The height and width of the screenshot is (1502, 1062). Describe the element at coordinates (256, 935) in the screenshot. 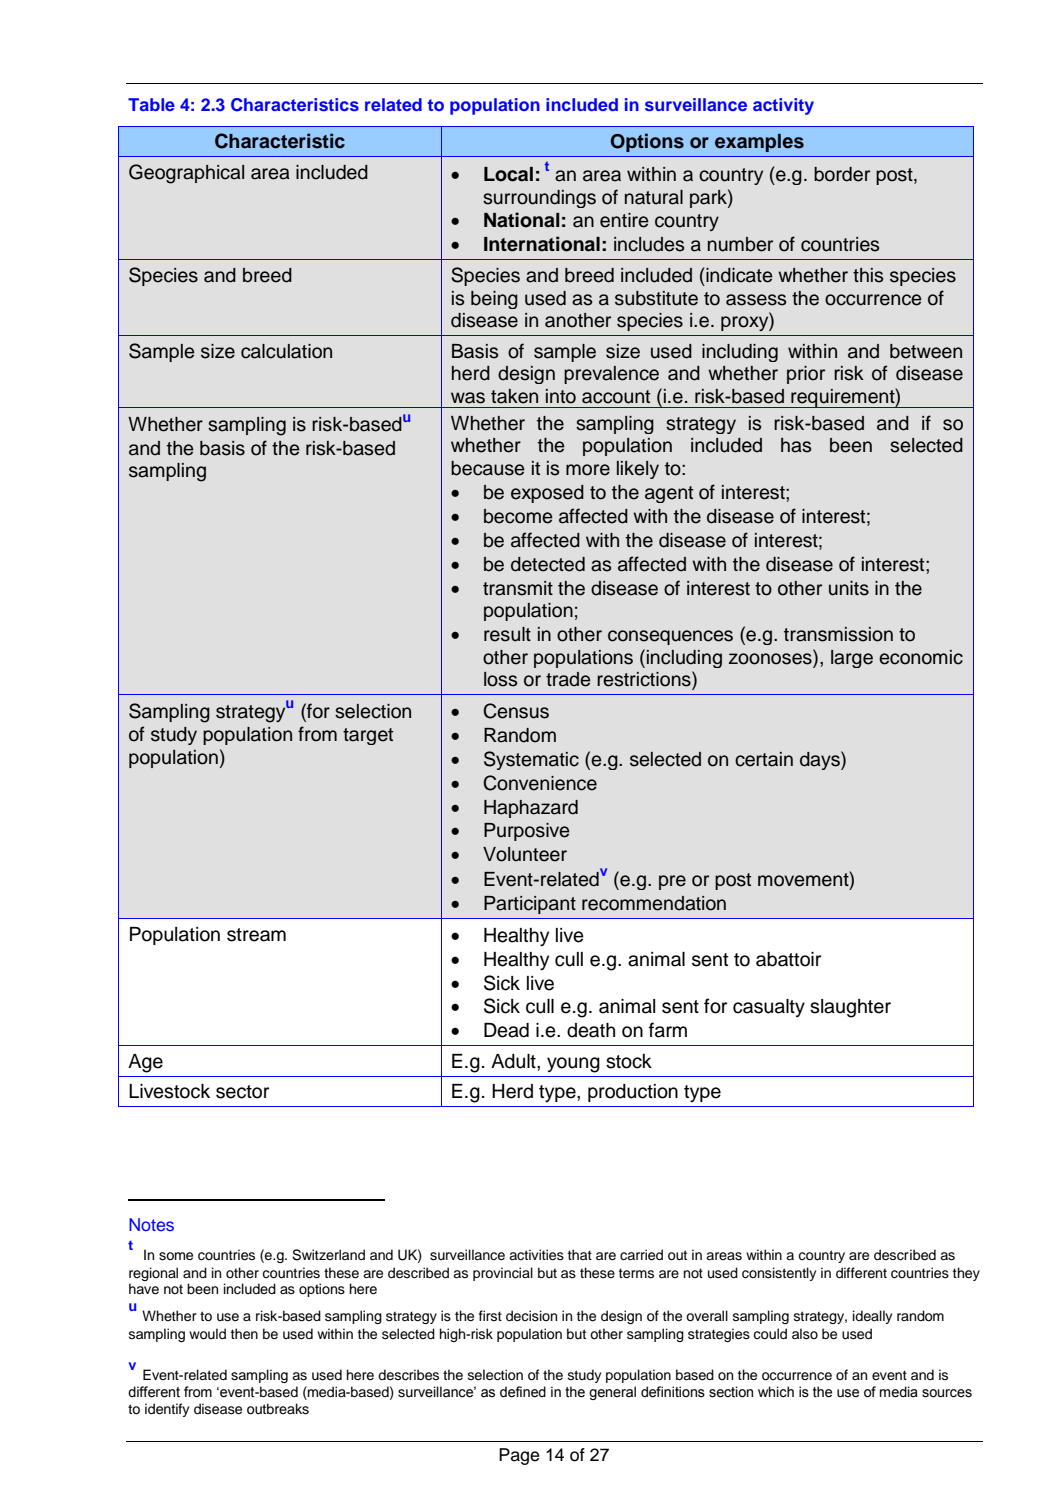

I see `stream` at that location.
